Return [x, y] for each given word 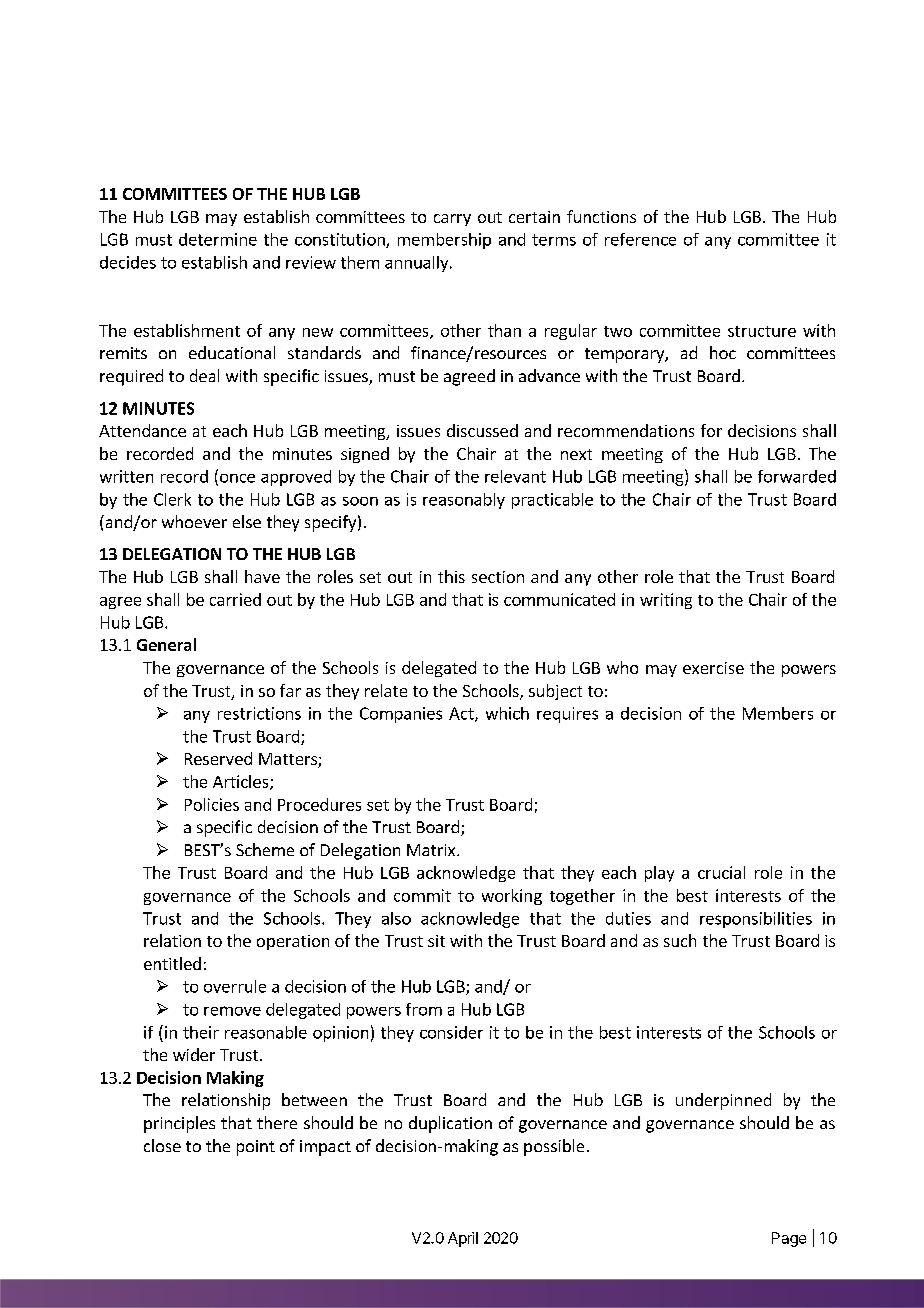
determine [218, 239]
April [463, 1239]
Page [789, 1239]
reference [640, 239]
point [256, 1148]
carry [452, 220]
